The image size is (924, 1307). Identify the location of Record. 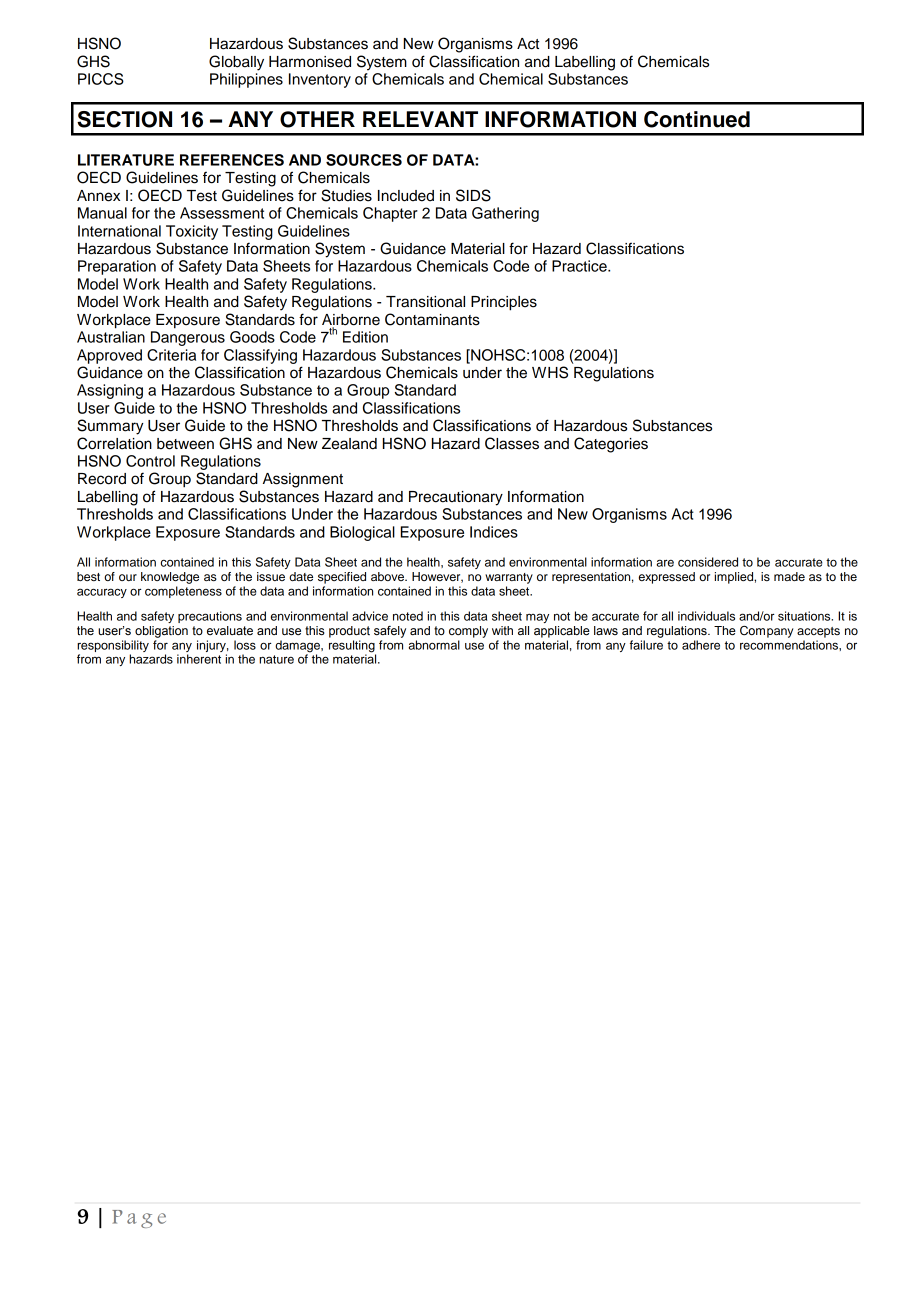
(102, 479).
